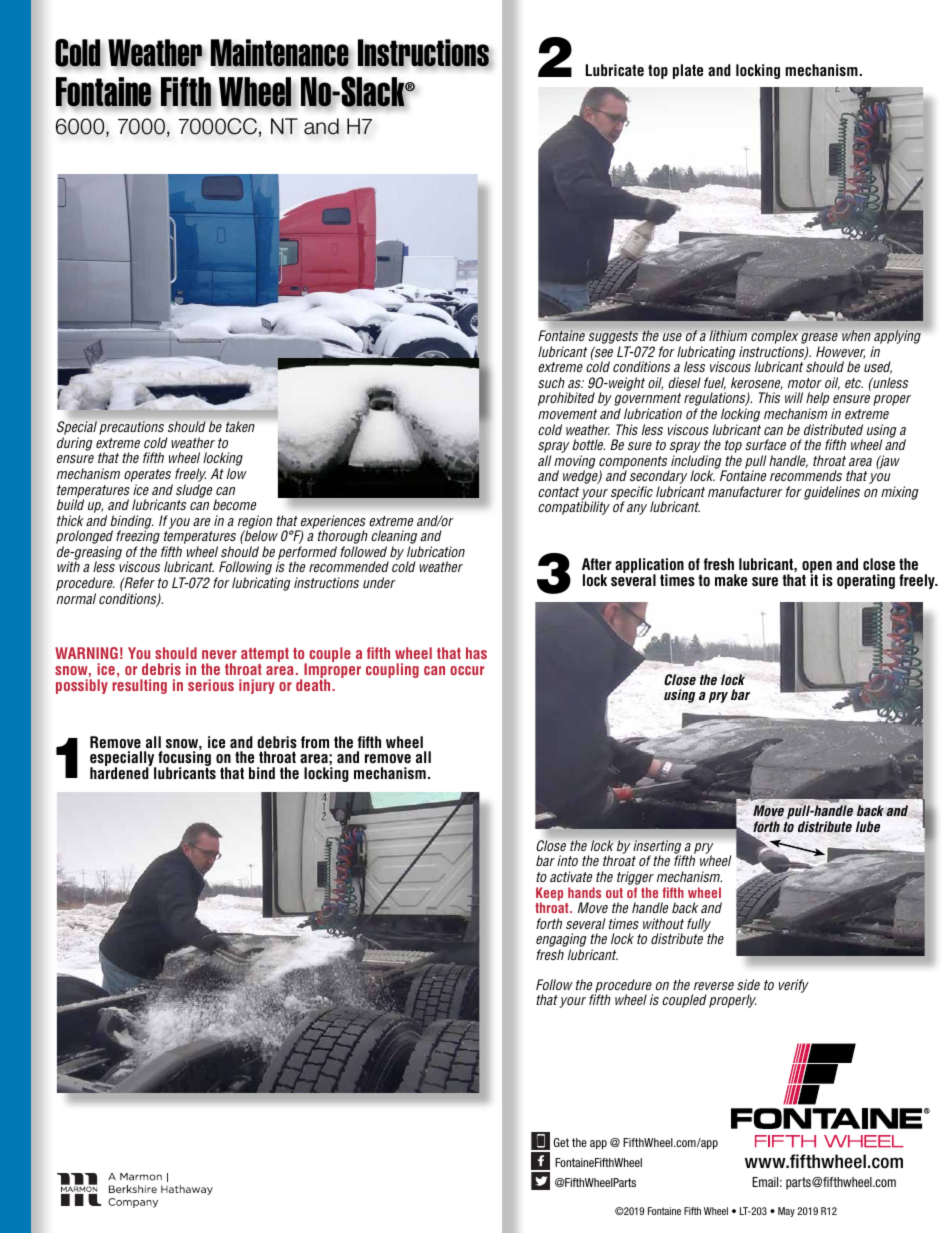 Image resolution: width=952 pixels, height=1233 pixels. What do you see at coordinates (786, 1212) in the screenshot?
I see `May` at bounding box center [786, 1212].
